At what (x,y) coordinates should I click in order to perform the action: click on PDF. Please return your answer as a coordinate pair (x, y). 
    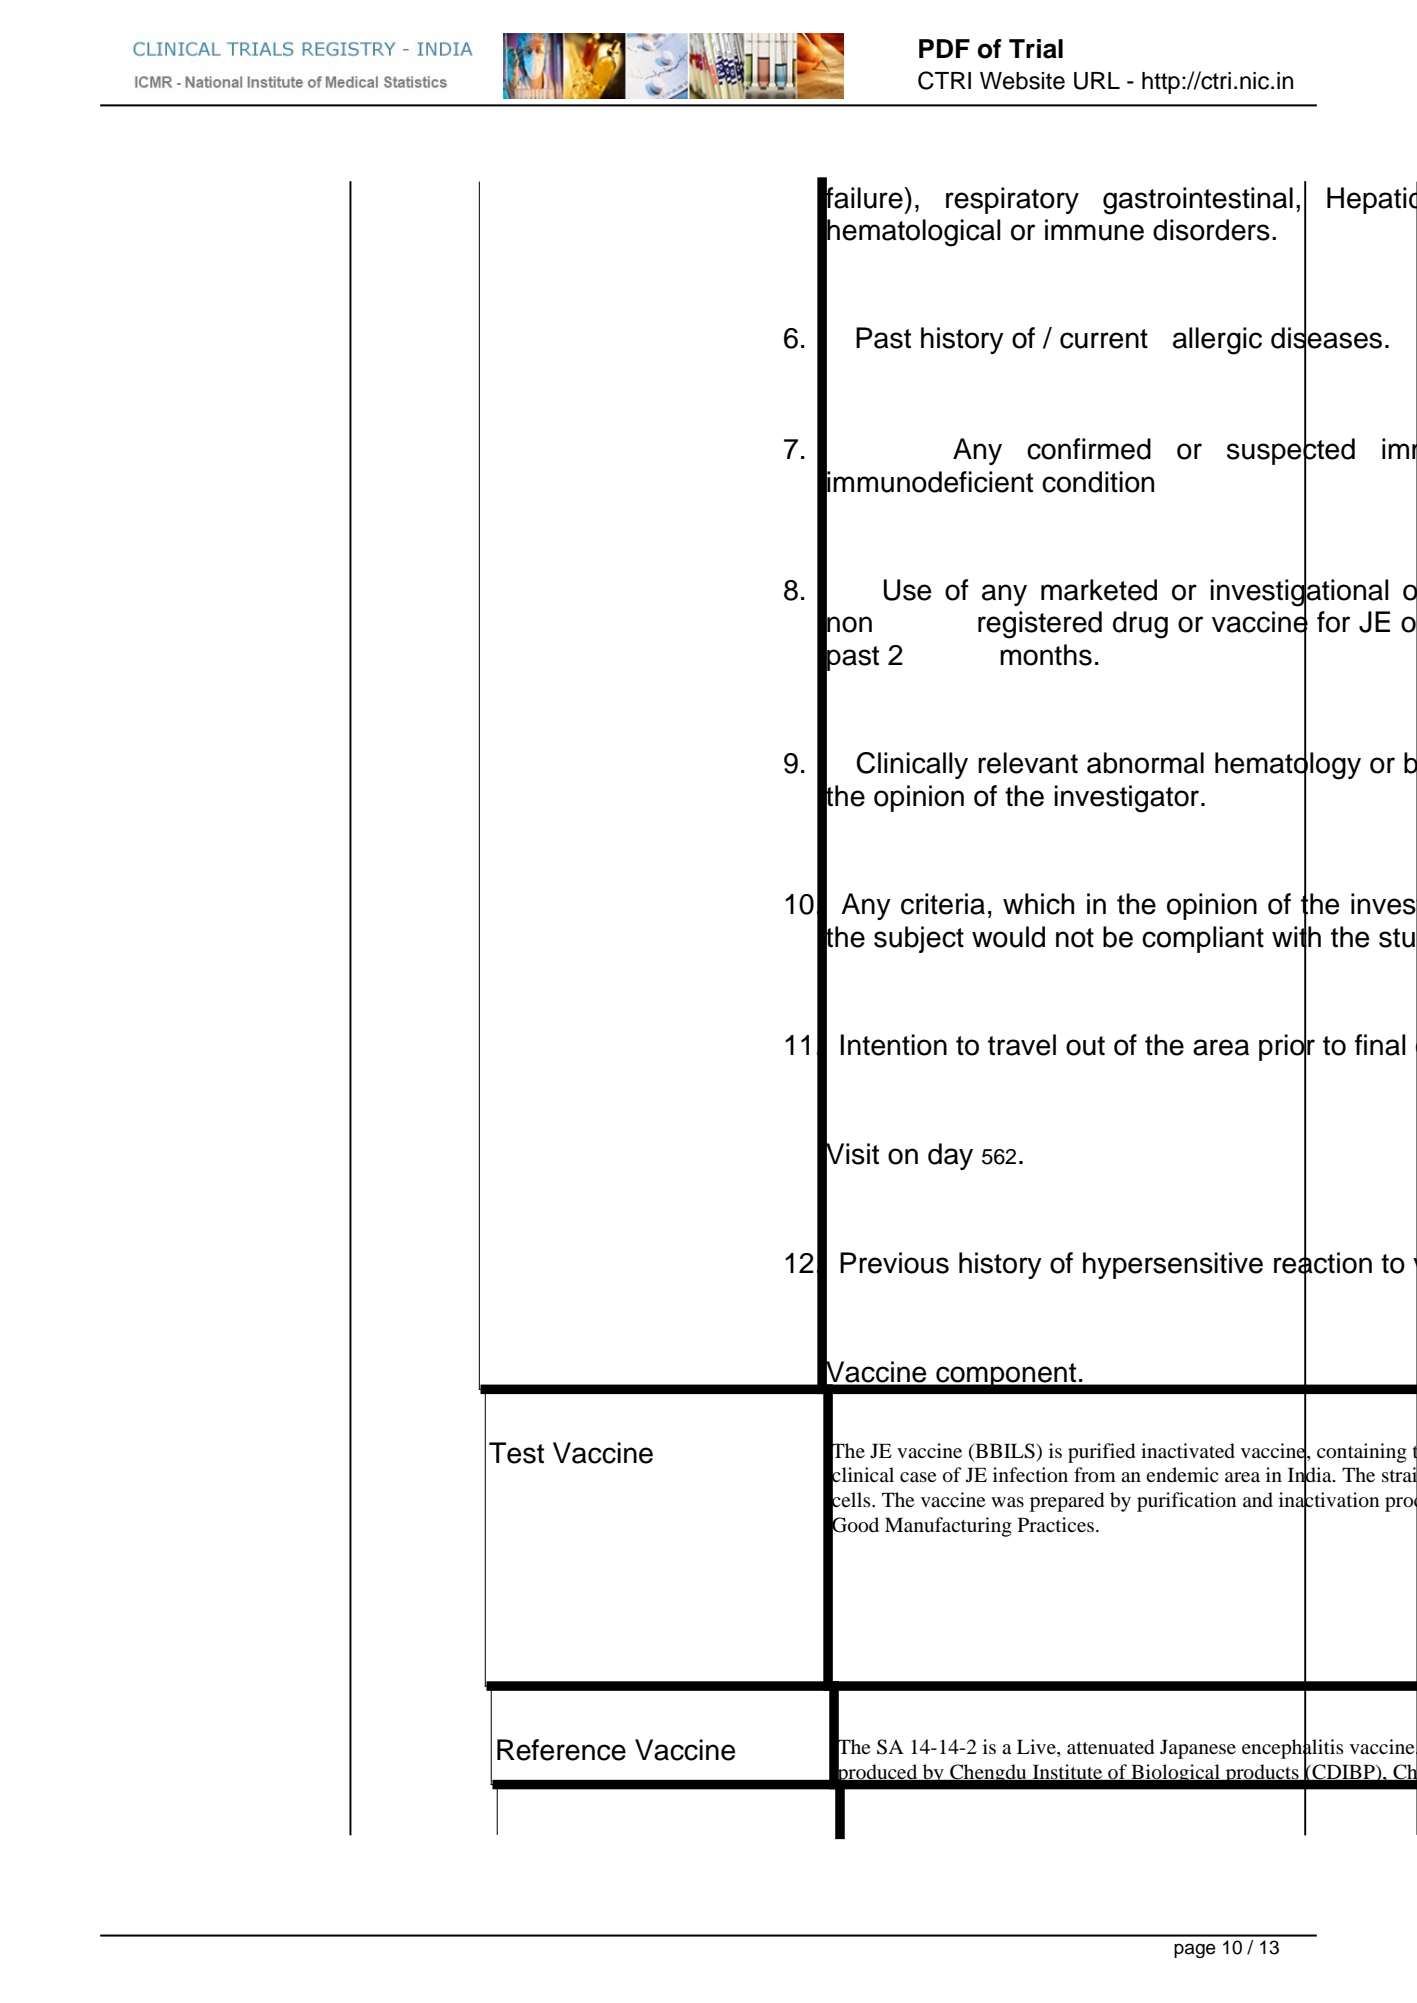
    Looking at the image, I should click on (944, 48).
